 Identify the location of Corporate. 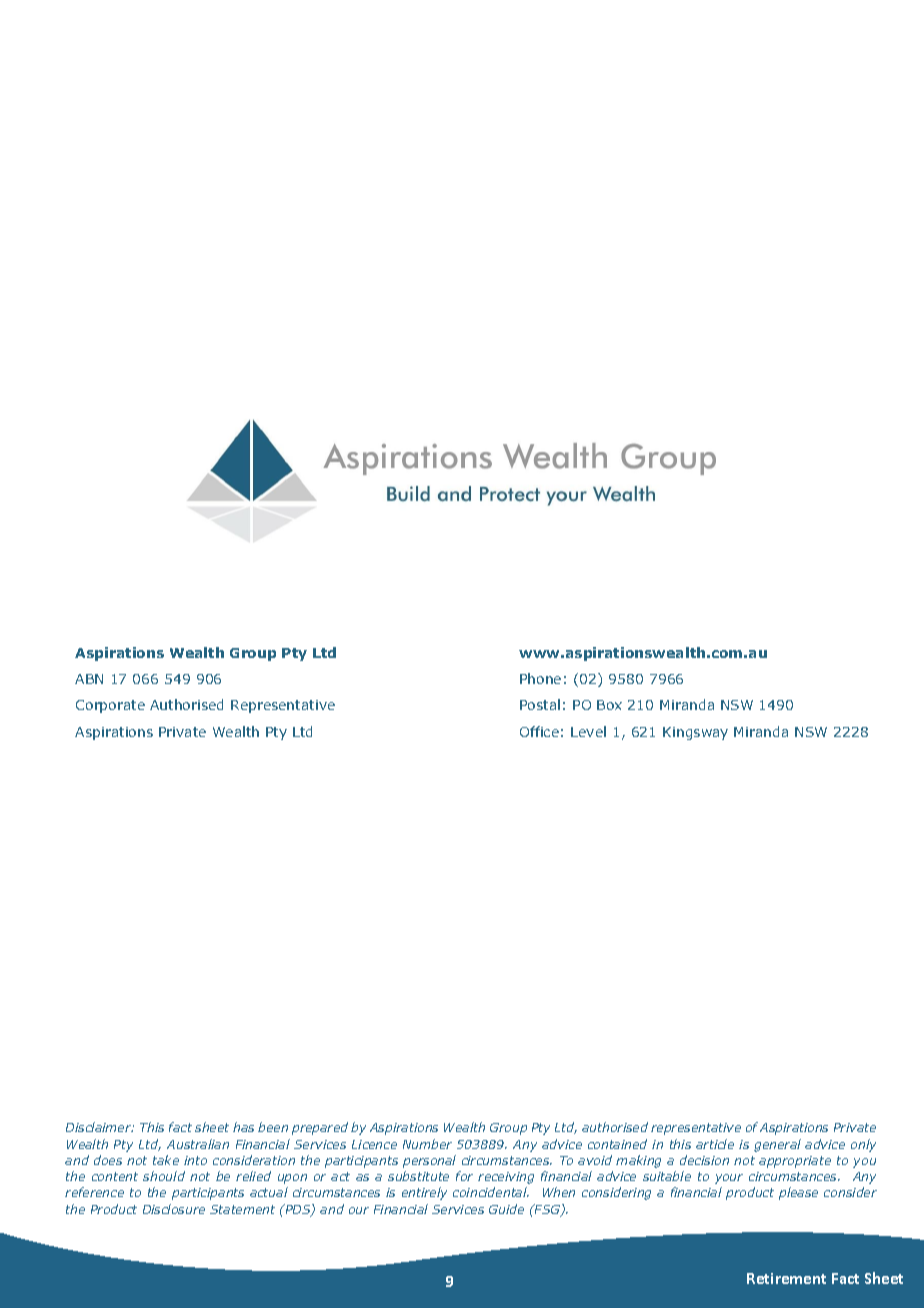
(110, 706).
